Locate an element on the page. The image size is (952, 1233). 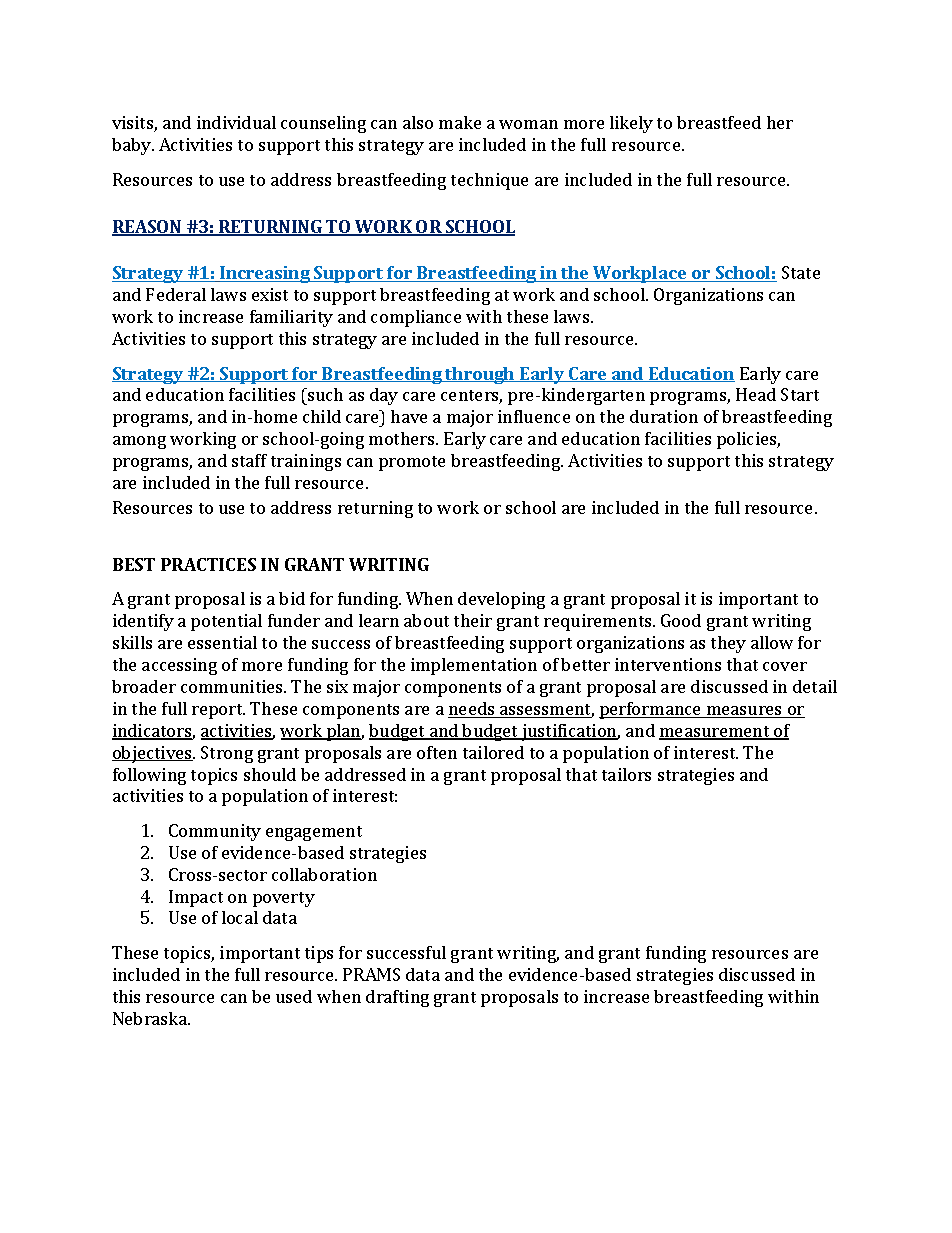
likely is located at coordinates (631, 124).
